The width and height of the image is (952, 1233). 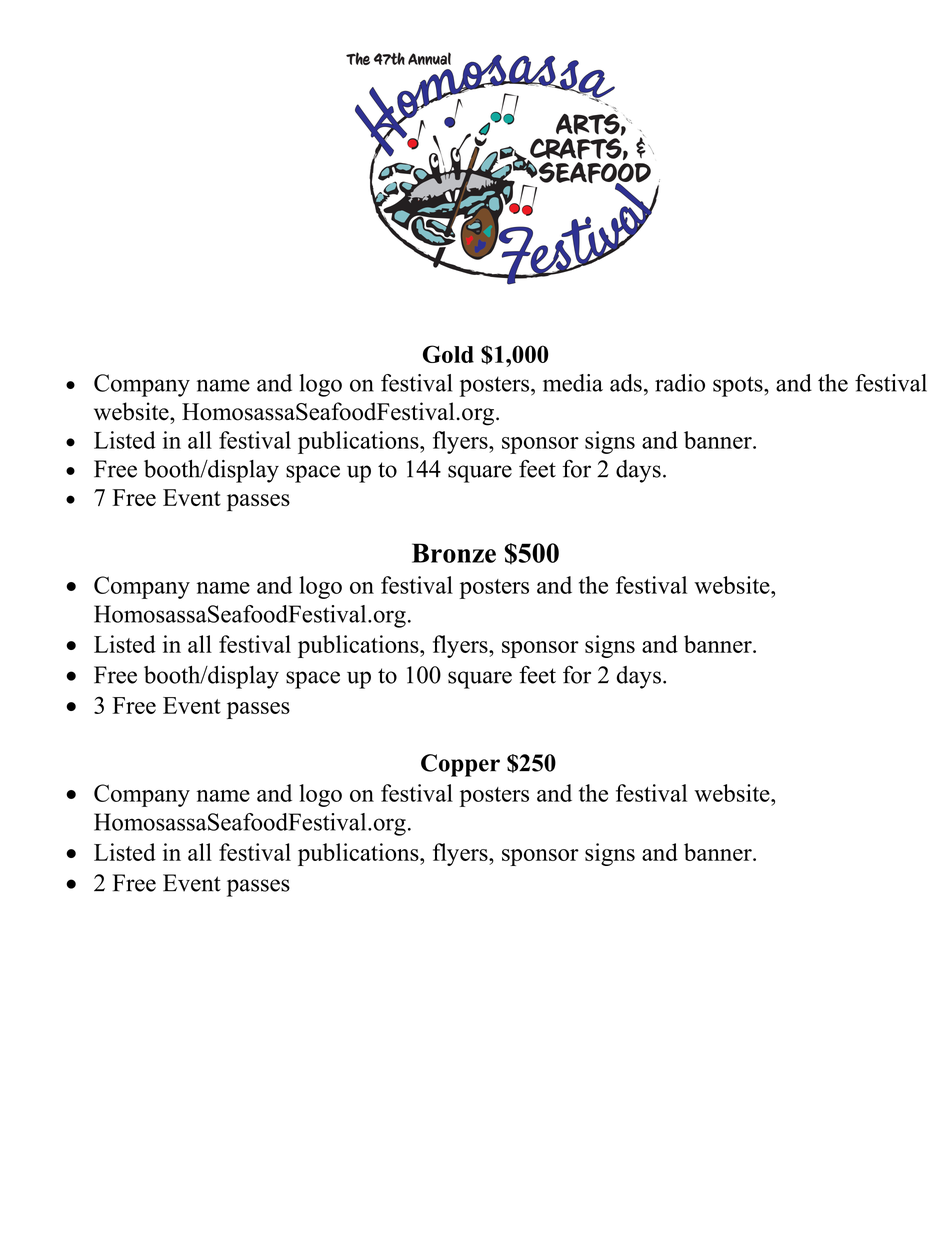 I want to click on spots, so click(x=739, y=386).
